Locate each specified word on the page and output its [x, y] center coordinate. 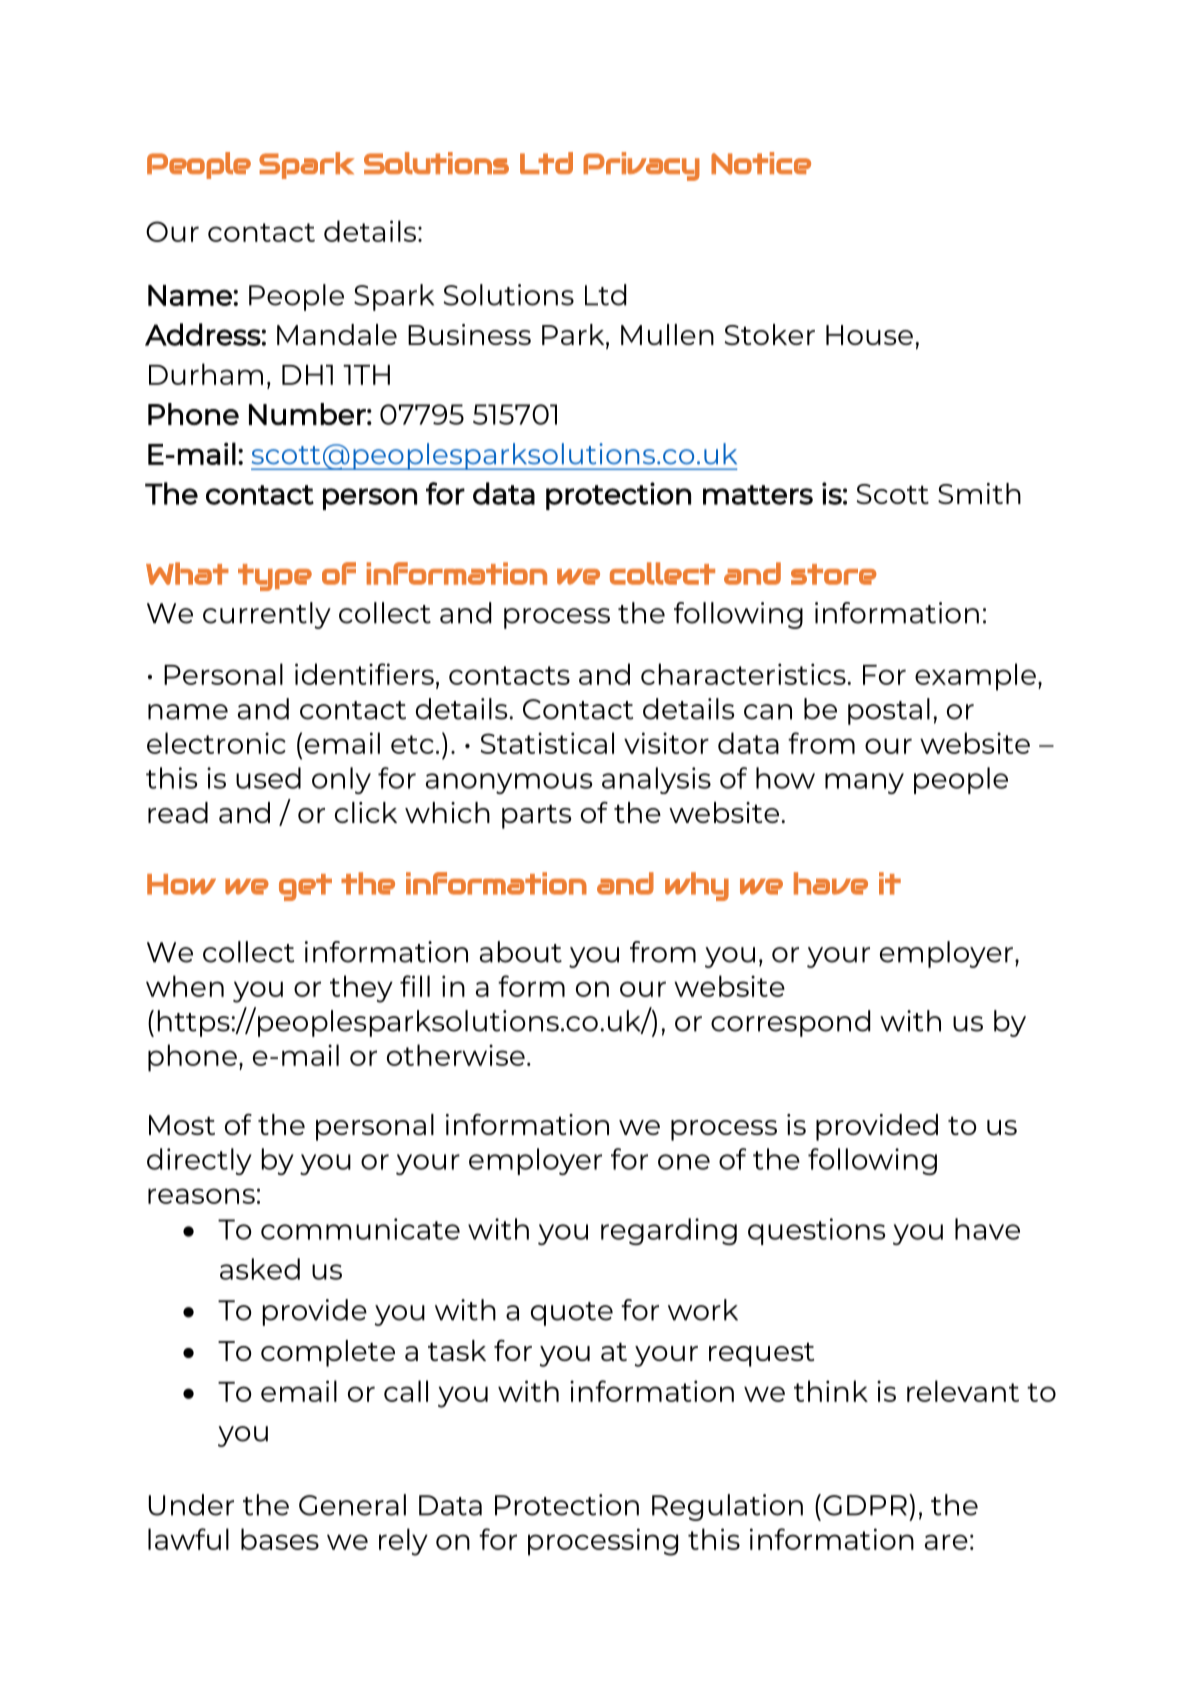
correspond [790, 1023]
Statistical [547, 743]
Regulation [727, 1507]
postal [889, 711]
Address [203, 334]
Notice [761, 163]
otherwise [456, 1055]
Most [182, 1125]
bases [280, 1539]
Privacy [641, 166]
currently [267, 615]
